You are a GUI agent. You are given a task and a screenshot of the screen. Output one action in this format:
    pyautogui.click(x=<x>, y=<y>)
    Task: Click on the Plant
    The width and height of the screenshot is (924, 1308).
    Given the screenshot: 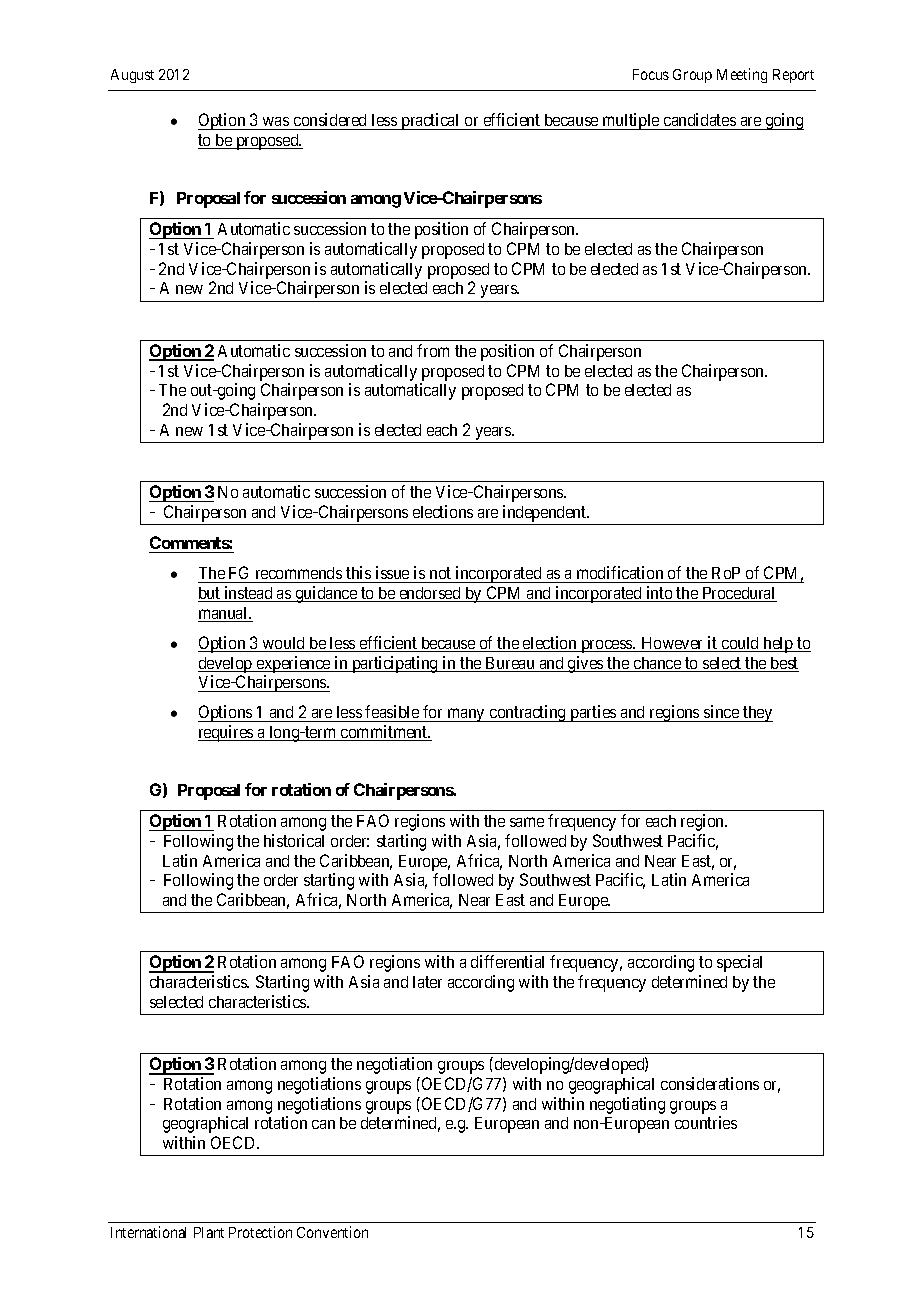 What is the action you would take?
    pyautogui.click(x=209, y=1232)
